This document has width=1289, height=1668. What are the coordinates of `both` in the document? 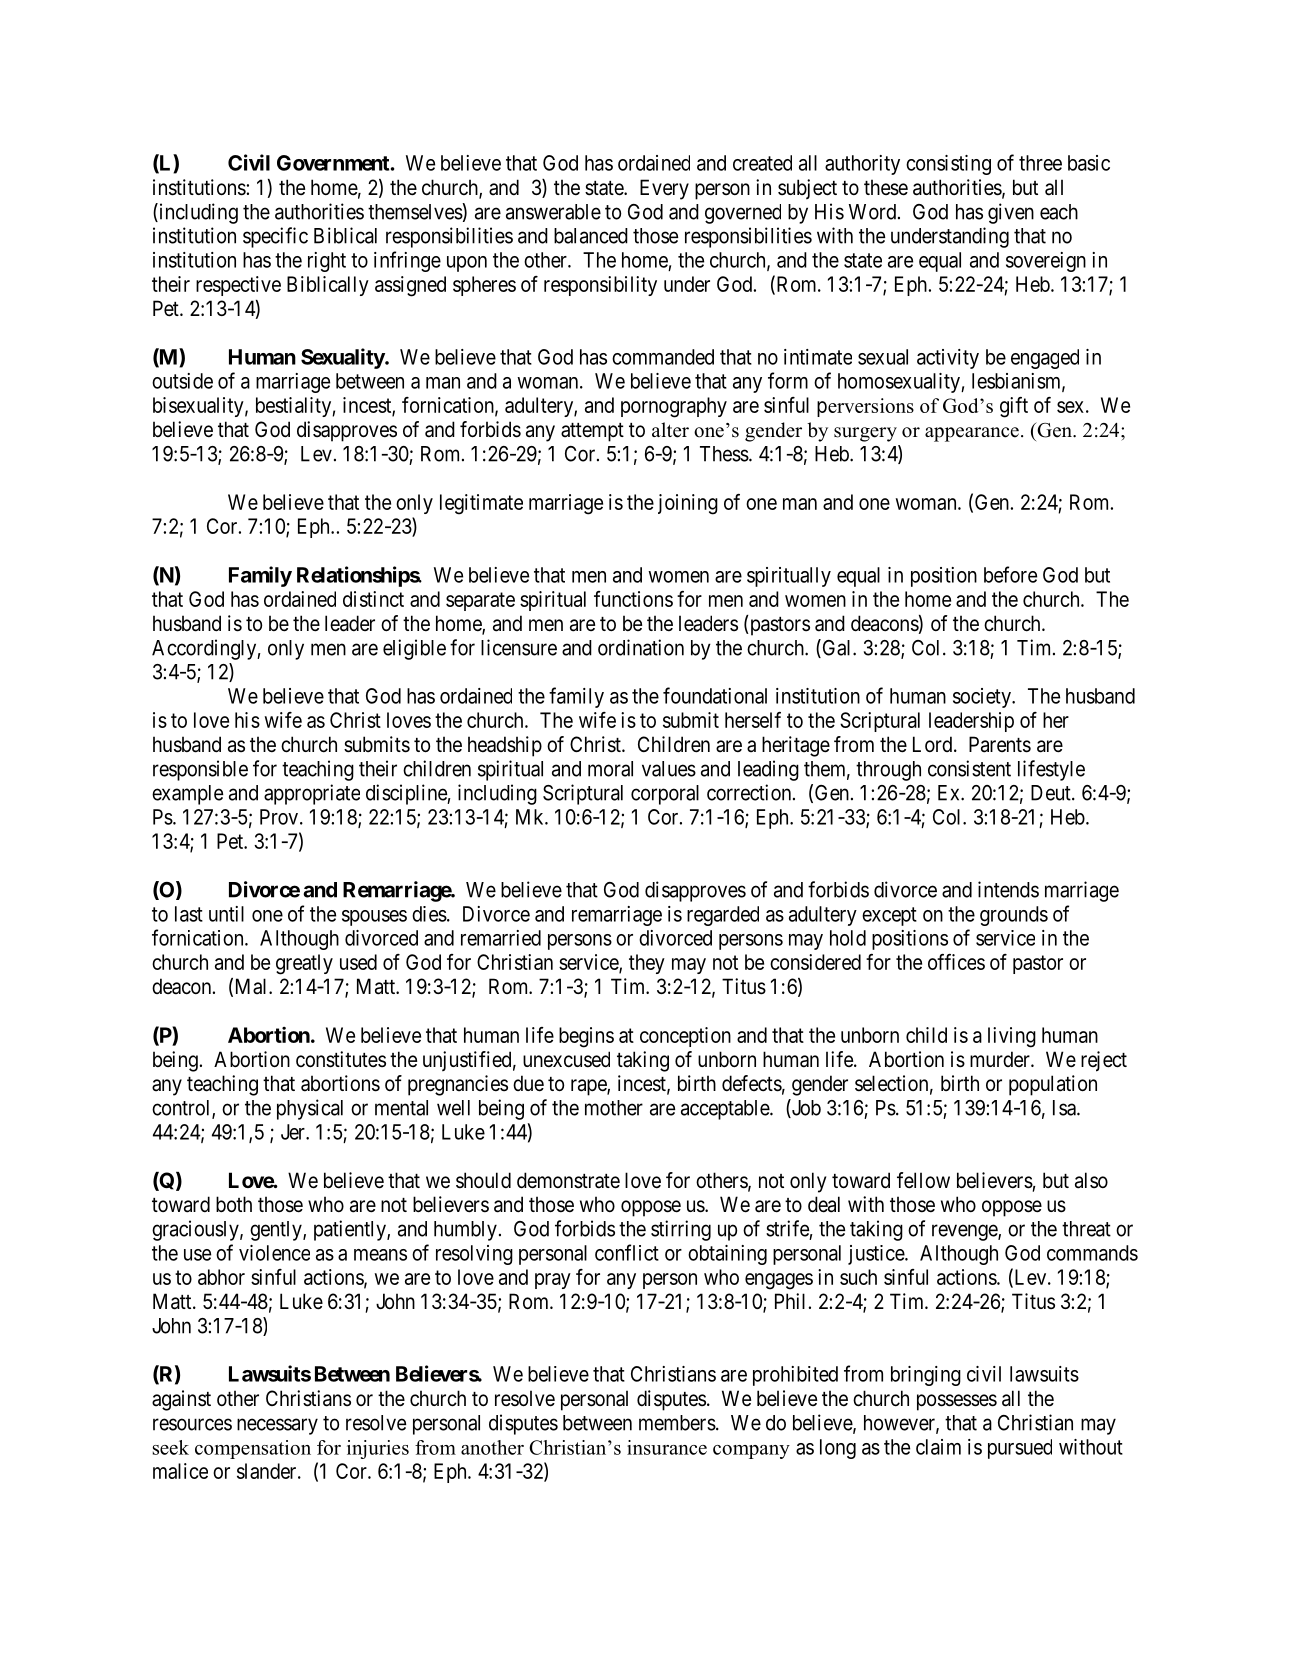 It's located at (234, 1204).
